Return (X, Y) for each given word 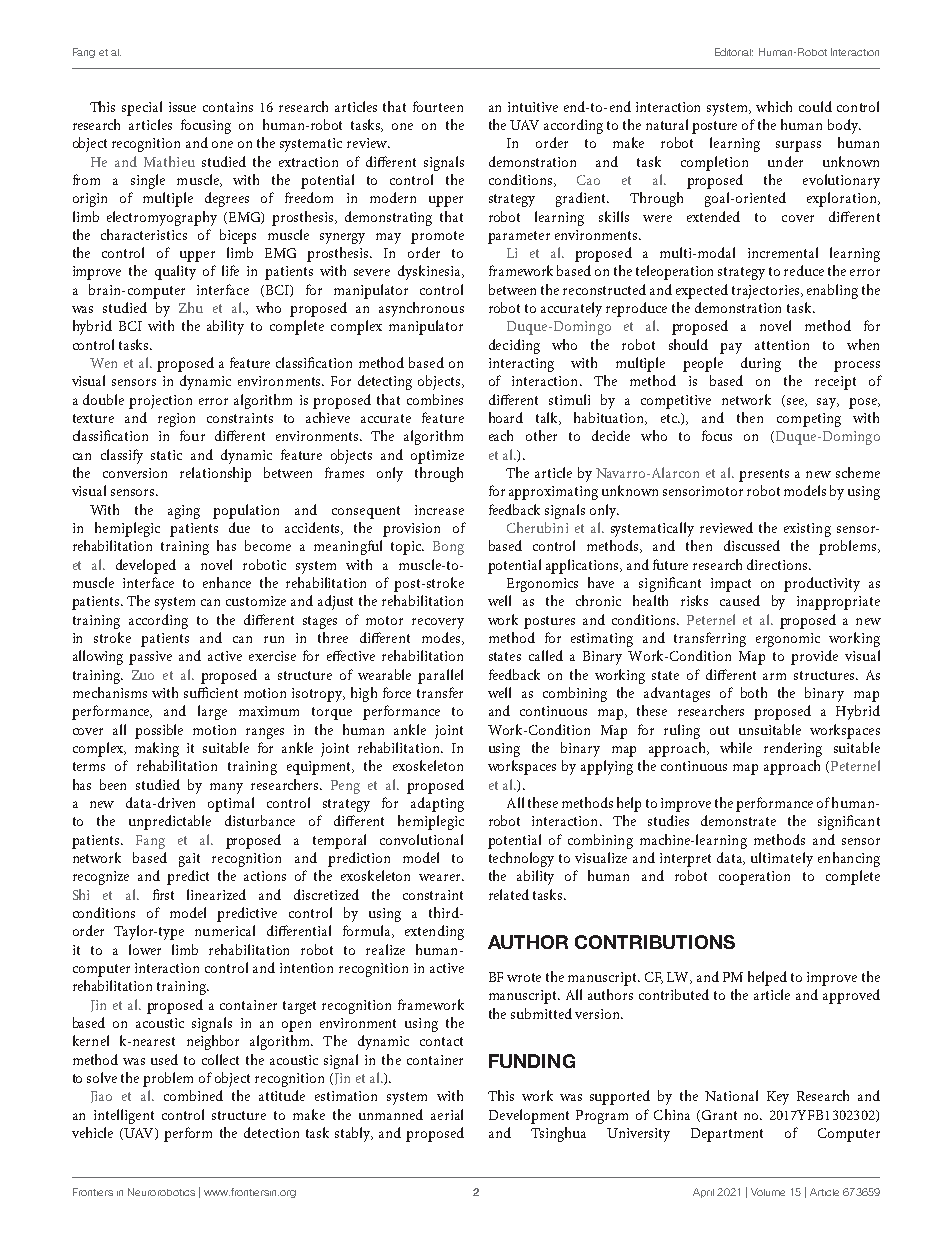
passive (150, 658)
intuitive (533, 107)
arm (774, 676)
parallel (440, 676)
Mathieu (169, 161)
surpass (798, 146)
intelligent (124, 1116)
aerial (447, 1114)
